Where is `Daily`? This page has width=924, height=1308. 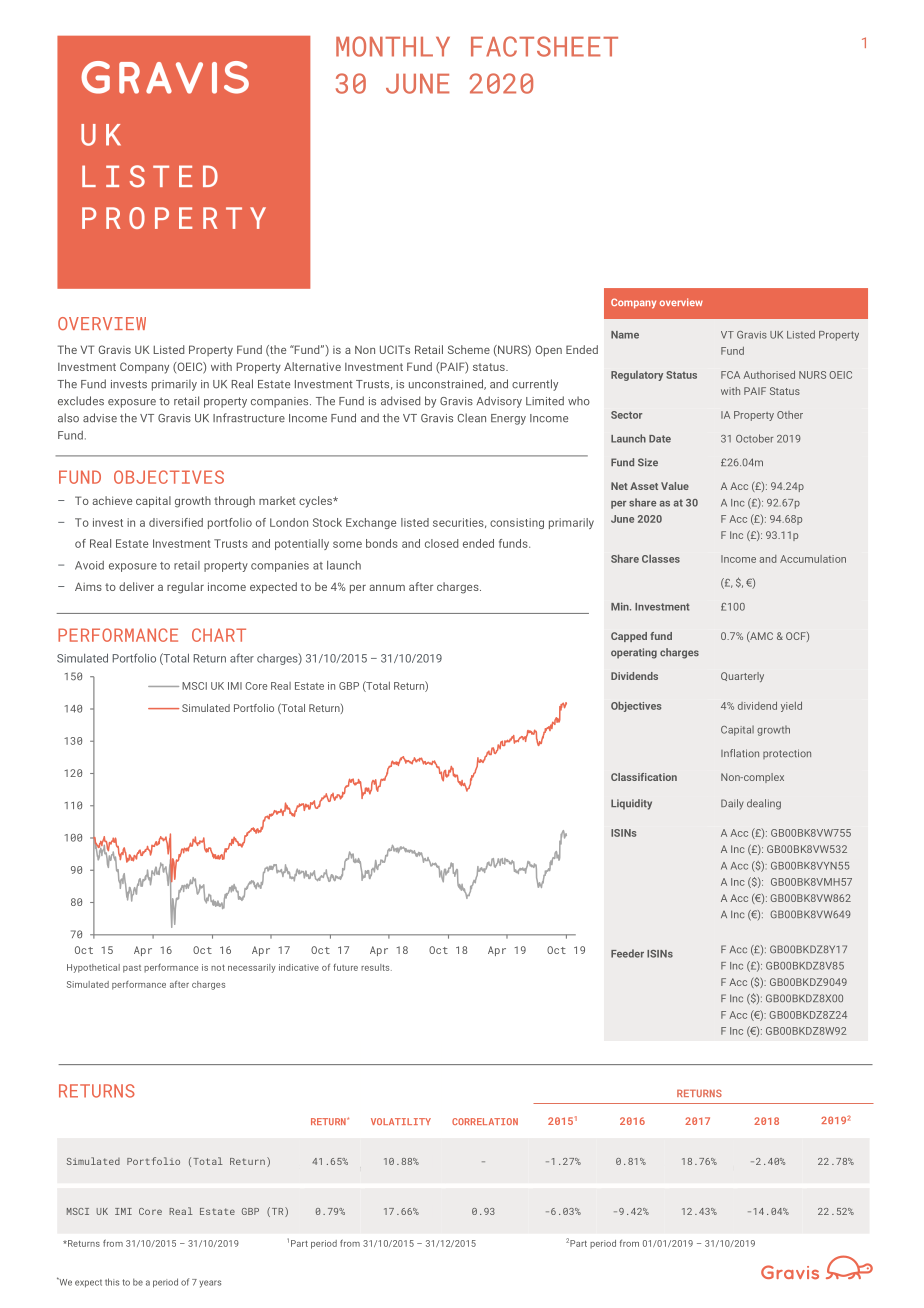 Daily is located at coordinates (732, 804).
